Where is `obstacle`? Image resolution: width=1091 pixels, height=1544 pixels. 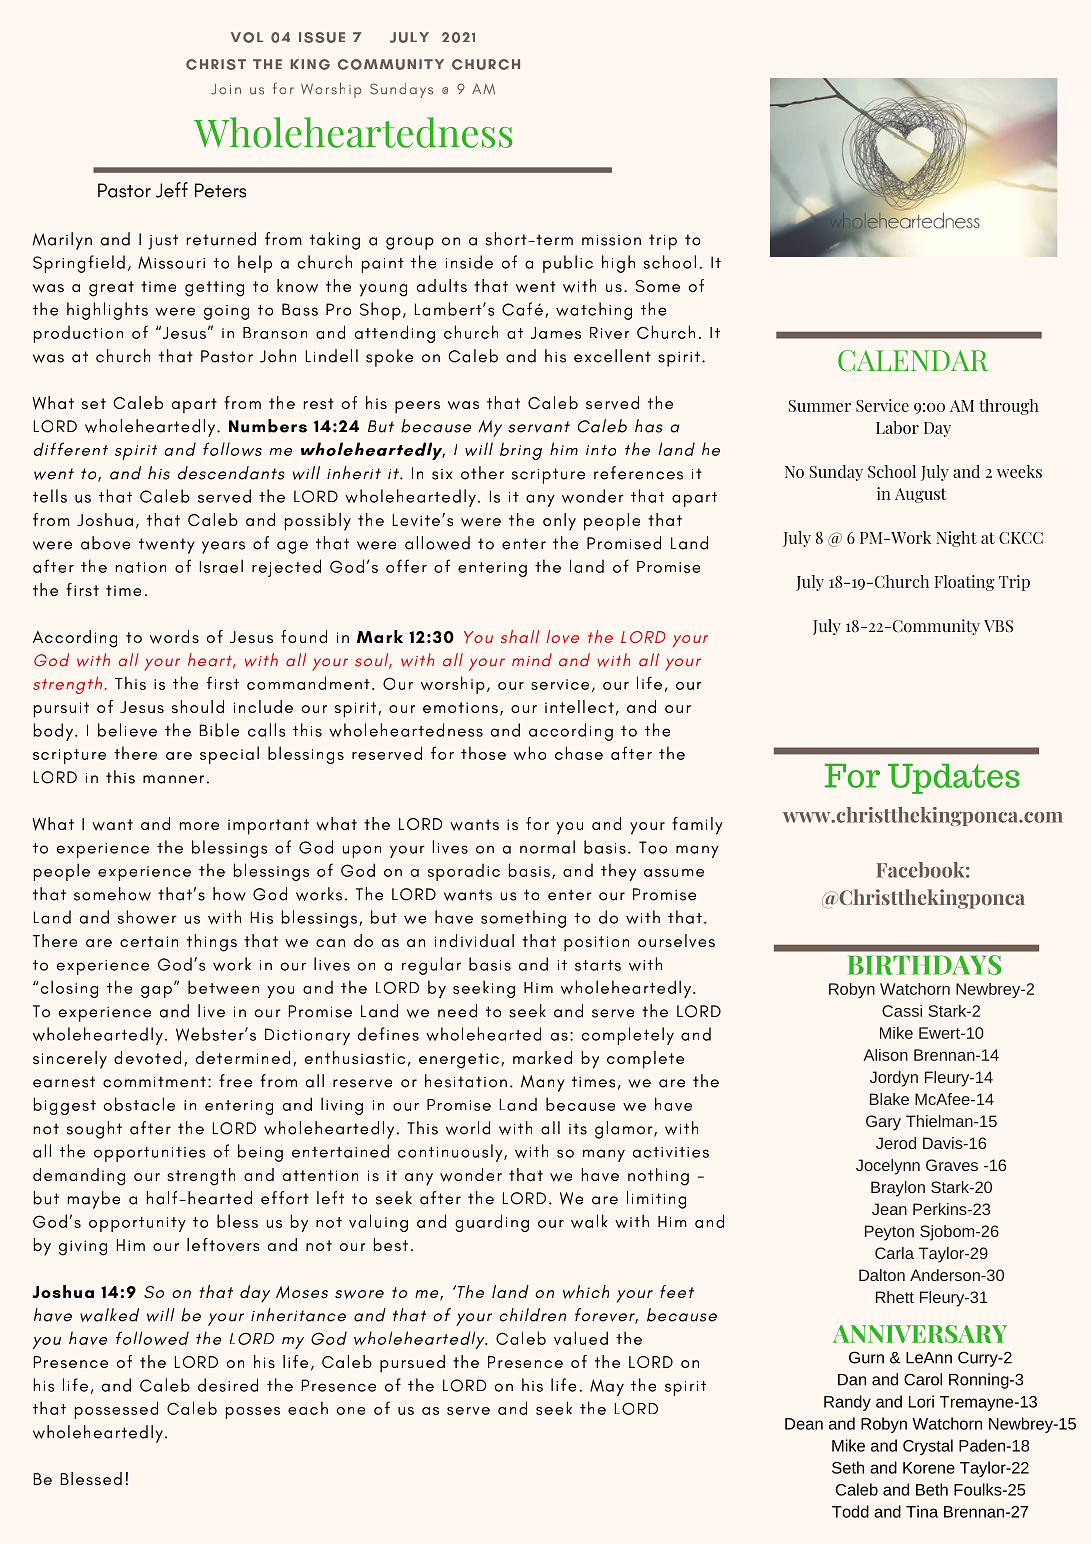
obstacle is located at coordinates (139, 1104).
